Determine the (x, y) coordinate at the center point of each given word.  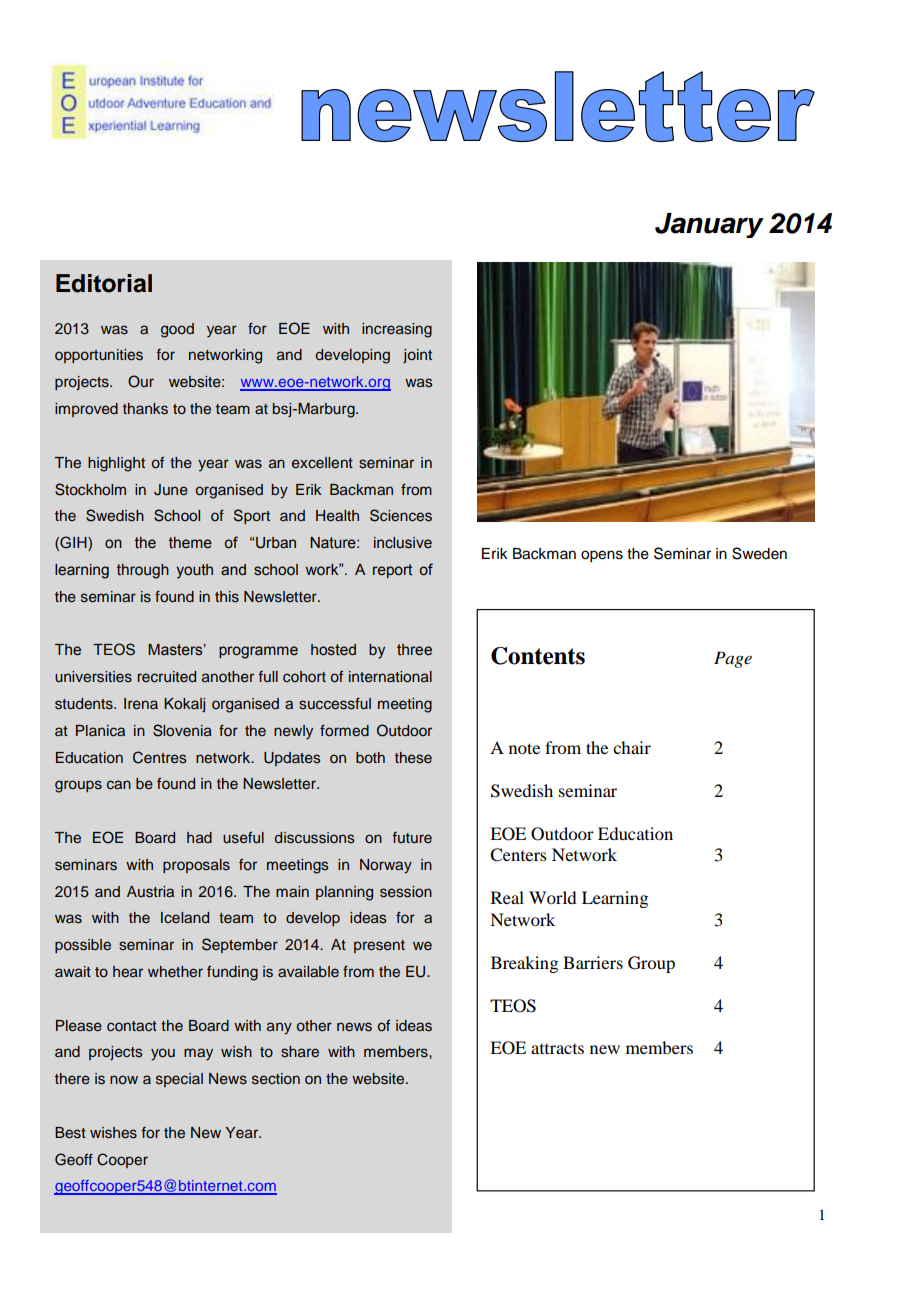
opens (602, 556)
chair (632, 747)
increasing (397, 330)
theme (190, 543)
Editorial (104, 283)
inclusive (403, 543)
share (300, 1052)
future (412, 837)
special (179, 1080)
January (709, 225)
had (199, 837)
